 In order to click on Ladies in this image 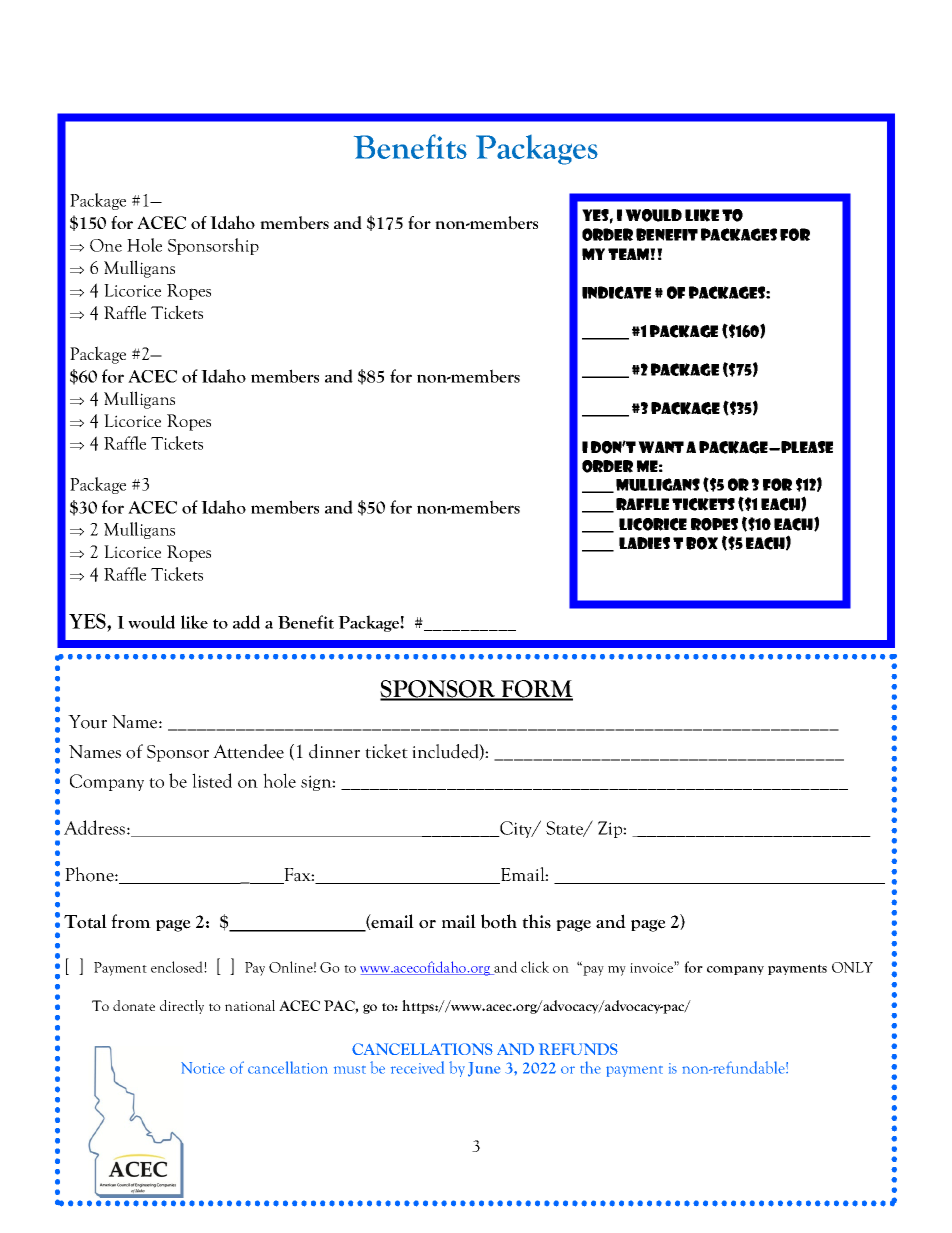, I will do `click(644, 543)`.
